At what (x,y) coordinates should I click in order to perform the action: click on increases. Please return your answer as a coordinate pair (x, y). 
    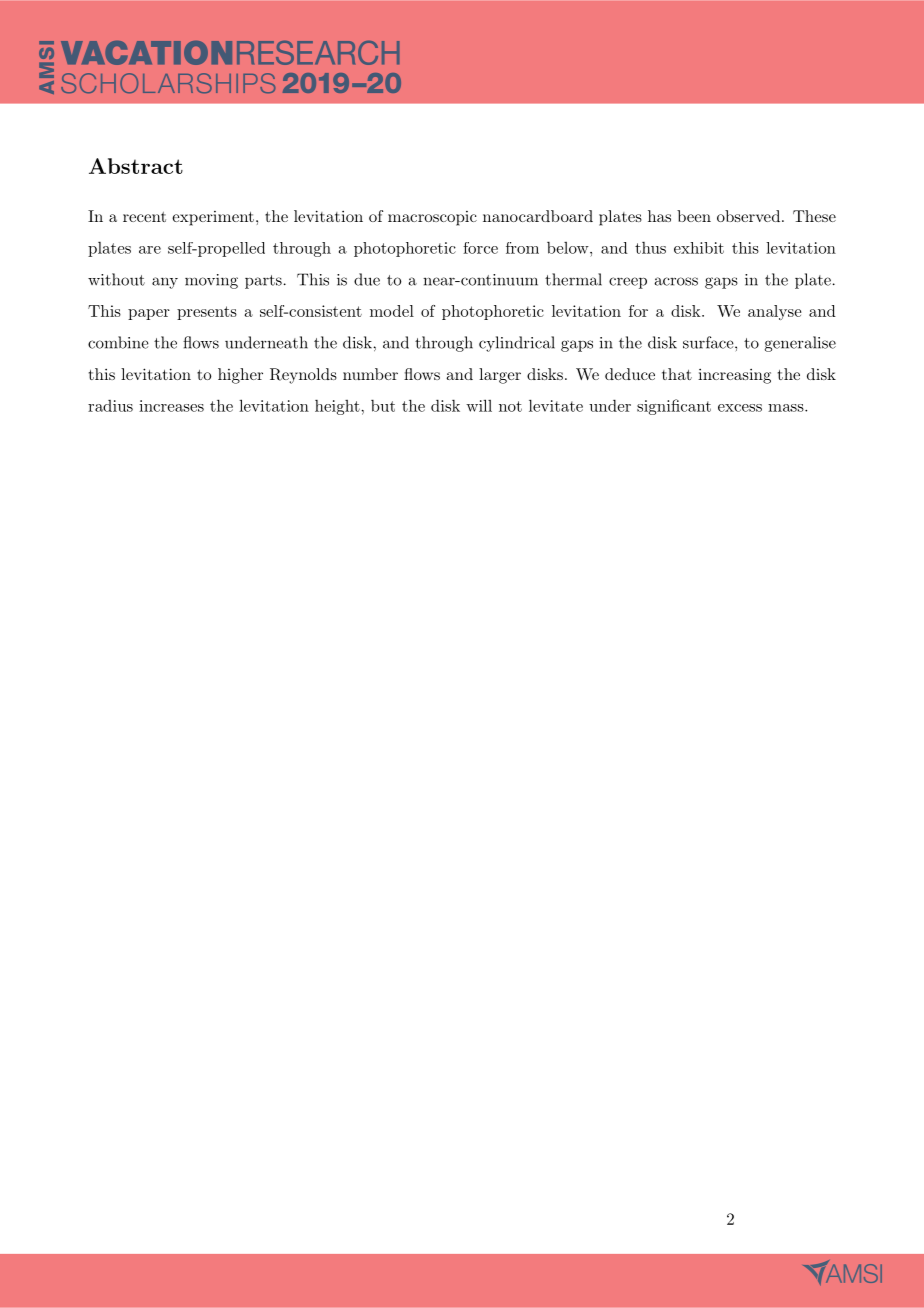
    Looking at the image, I should click on (171, 406).
